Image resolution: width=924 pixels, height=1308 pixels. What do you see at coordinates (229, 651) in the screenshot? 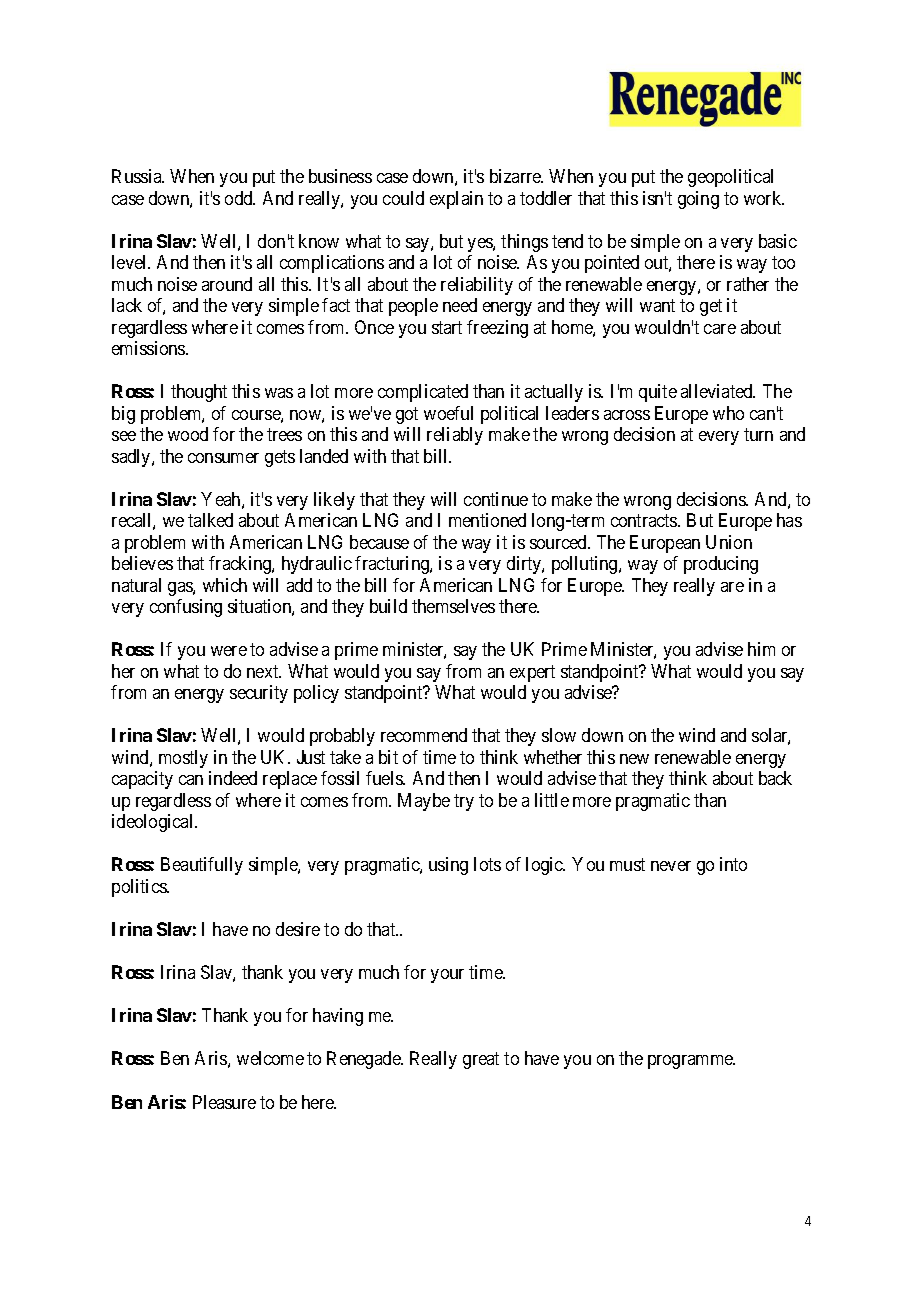
I see `were` at bounding box center [229, 651].
